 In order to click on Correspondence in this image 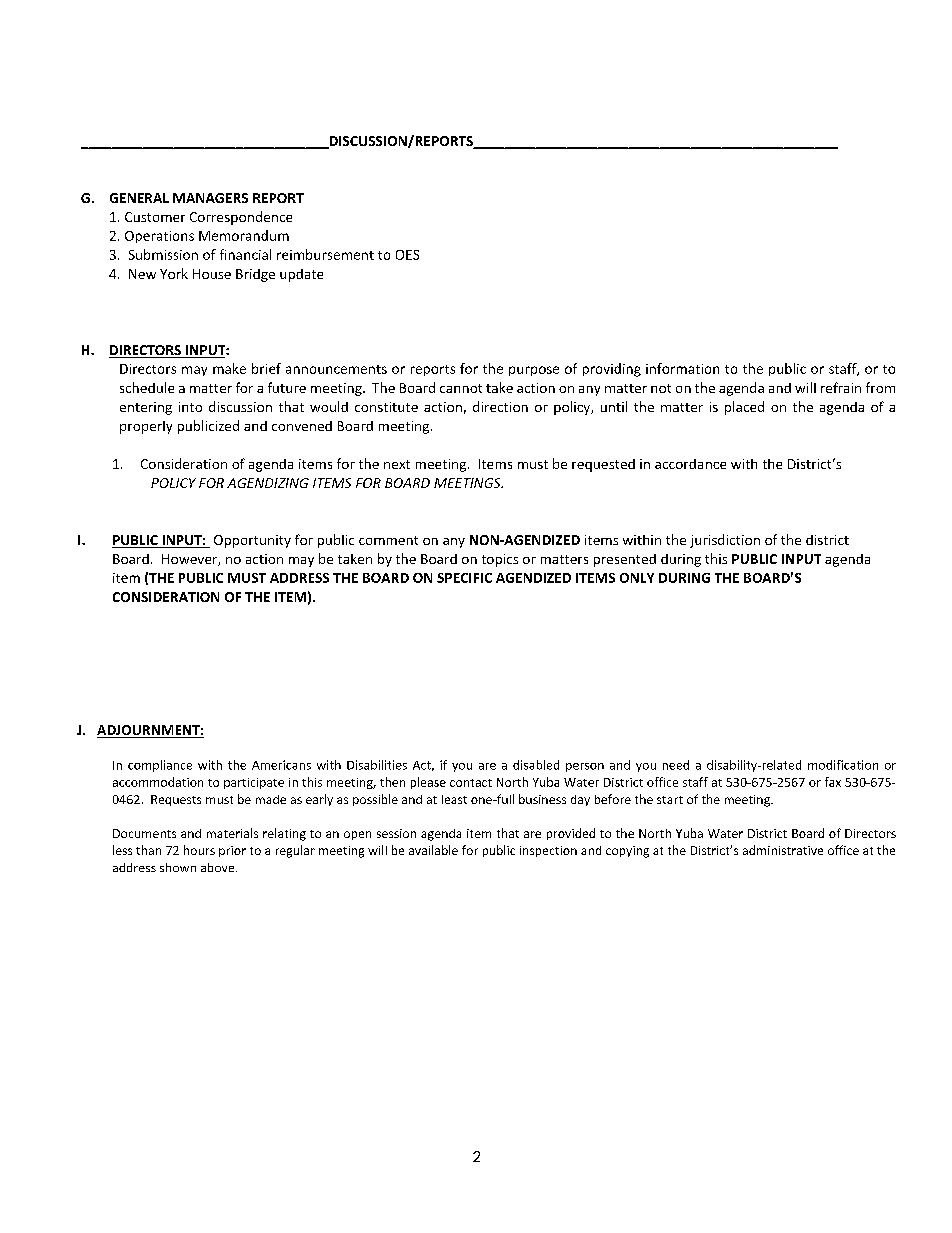, I will do `click(241, 218)`.
